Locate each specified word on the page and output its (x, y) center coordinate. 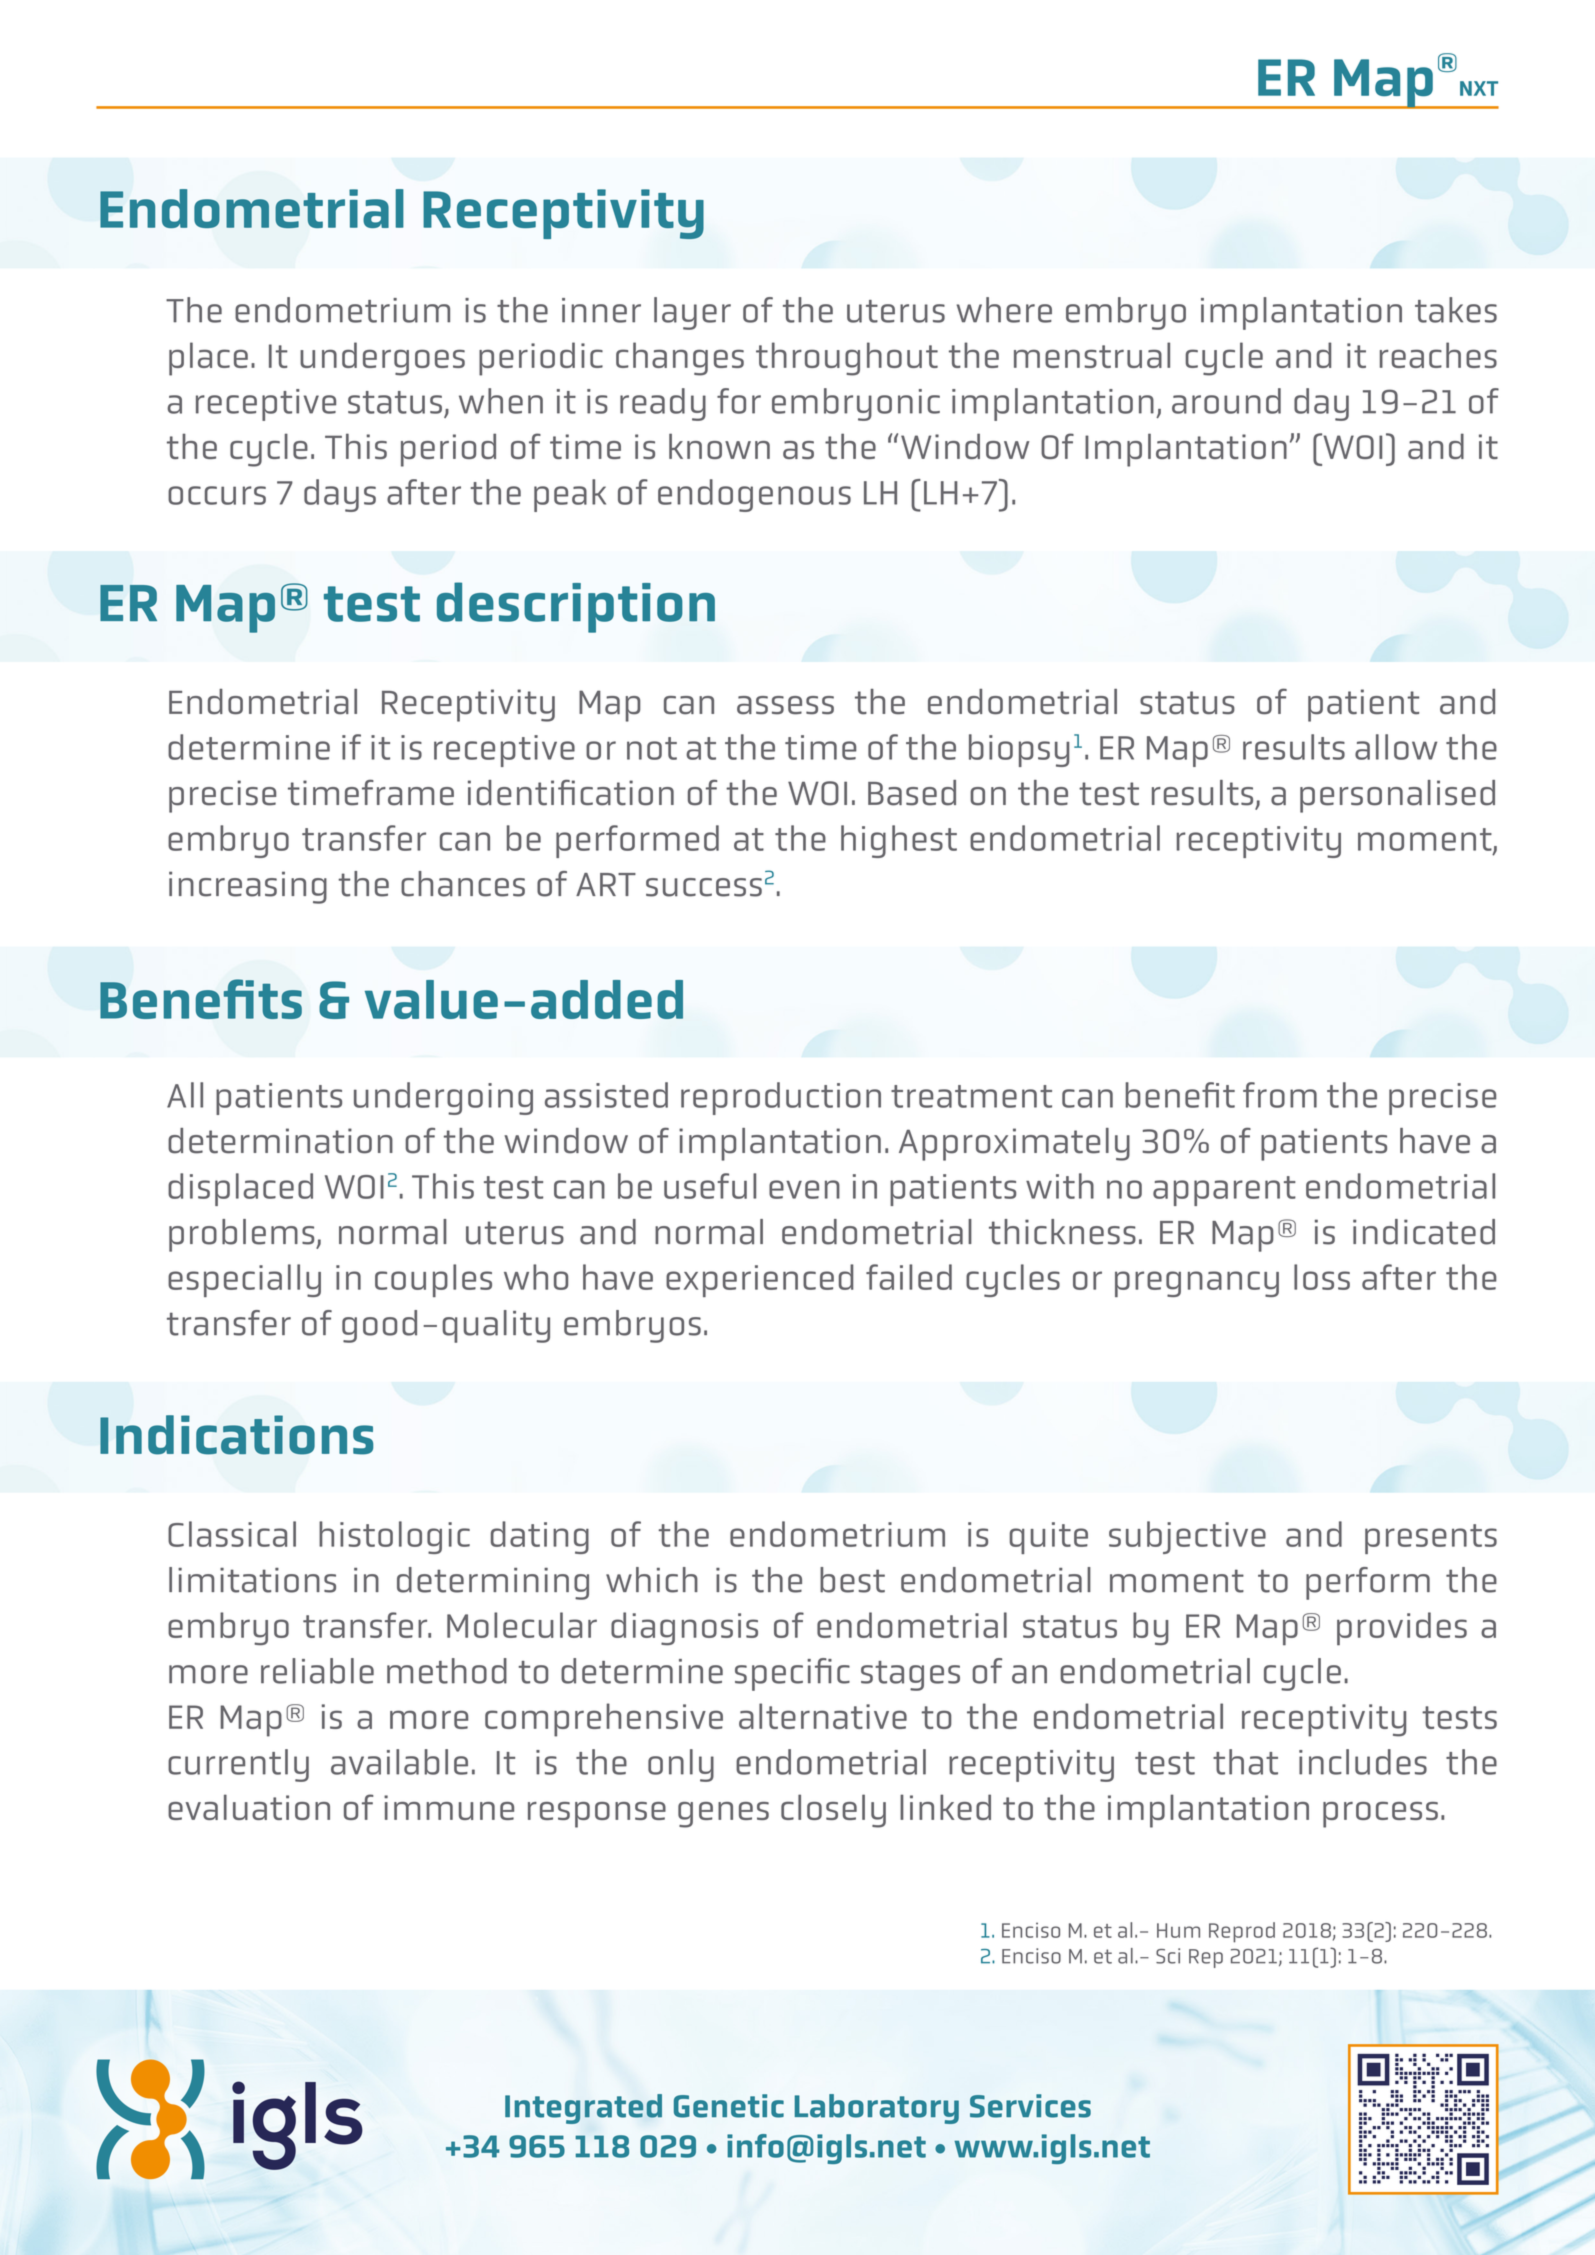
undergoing (443, 1098)
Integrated (583, 2109)
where (1004, 310)
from (1280, 1095)
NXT (1479, 88)
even (804, 1189)
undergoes (382, 359)
